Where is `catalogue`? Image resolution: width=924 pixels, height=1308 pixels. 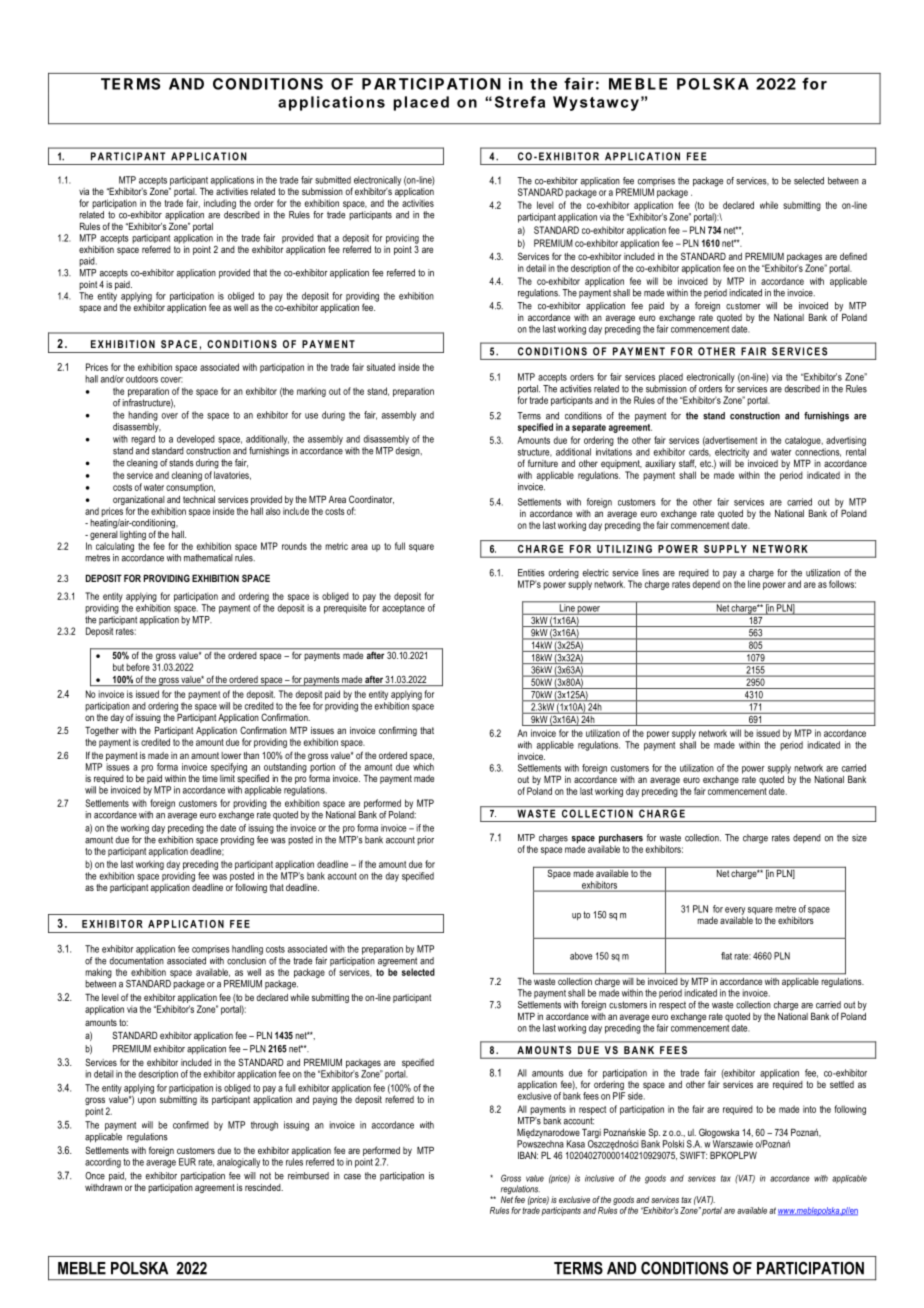 catalogue is located at coordinates (804, 441).
